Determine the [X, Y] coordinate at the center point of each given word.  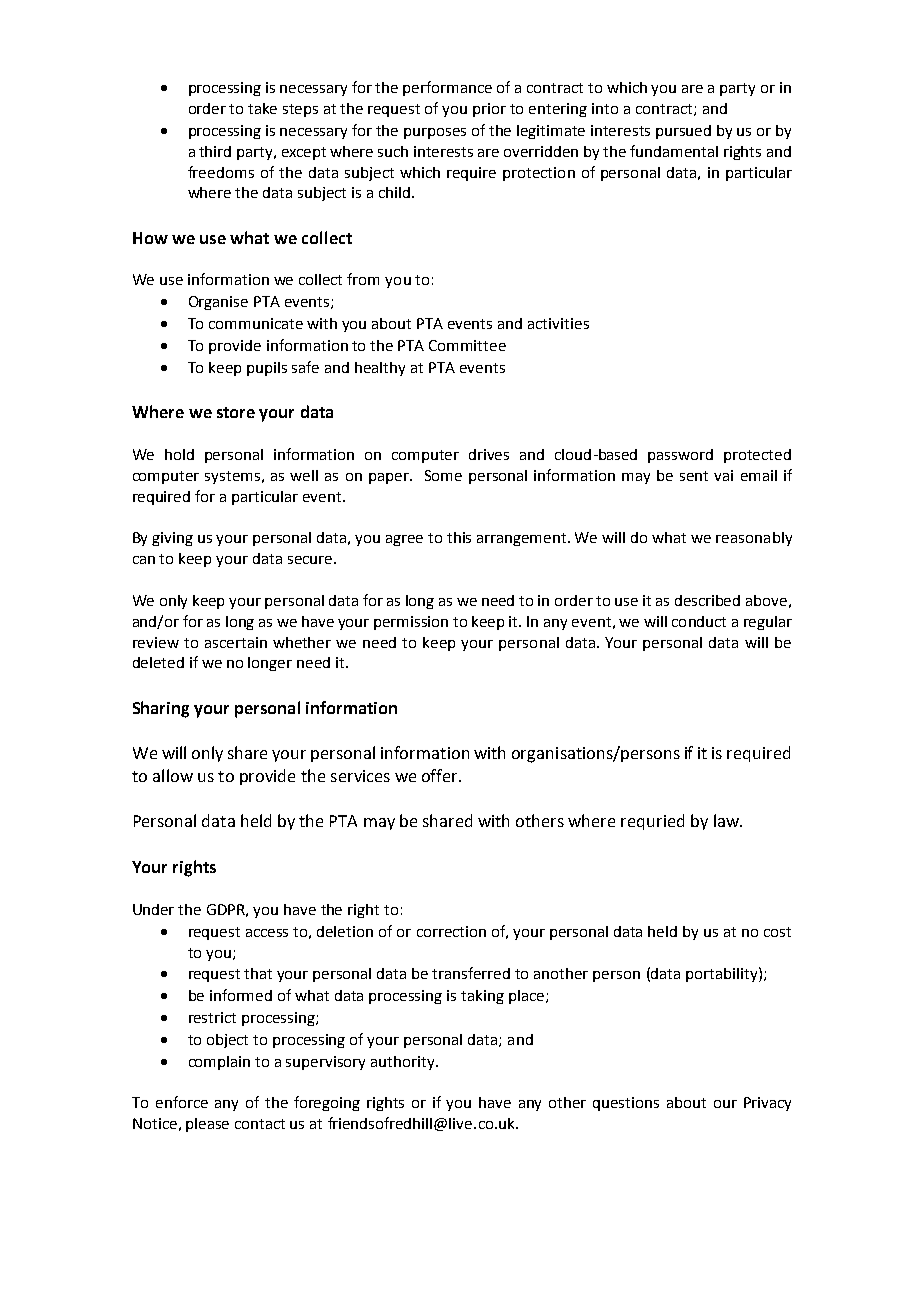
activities [558, 323]
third [215, 151]
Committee [467, 345]
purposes [435, 133]
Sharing [161, 709]
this [459, 537]
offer [441, 775]
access [267, 933]
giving [172, 539]
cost [777, 932]
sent [694, 476]
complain [219, 1063]
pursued [683, 132]
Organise [218, 303]
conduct [699, 621]
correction [451, 931]
